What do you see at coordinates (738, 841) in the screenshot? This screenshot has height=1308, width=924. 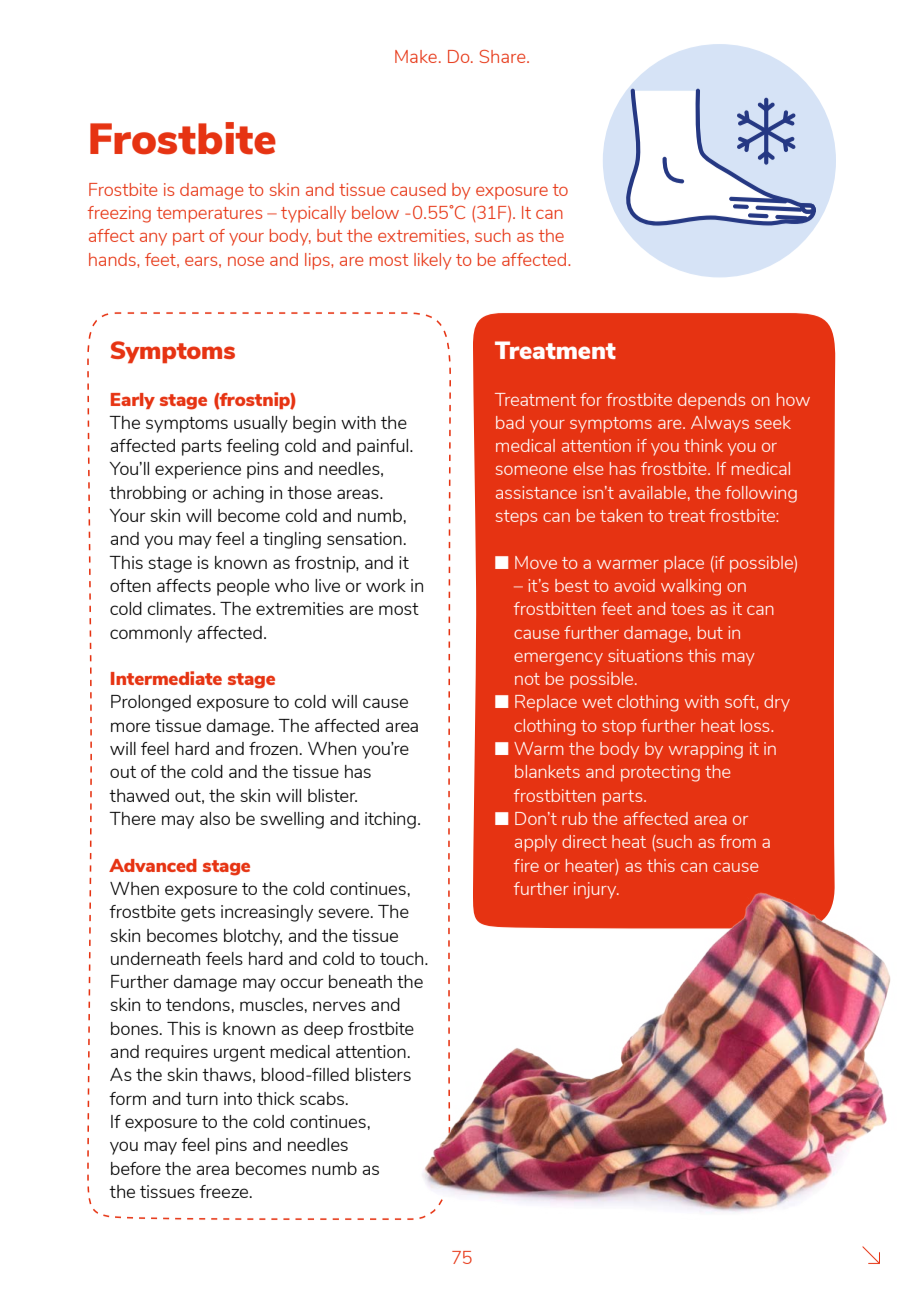 I see `from` at bounding box center [738, 841].
